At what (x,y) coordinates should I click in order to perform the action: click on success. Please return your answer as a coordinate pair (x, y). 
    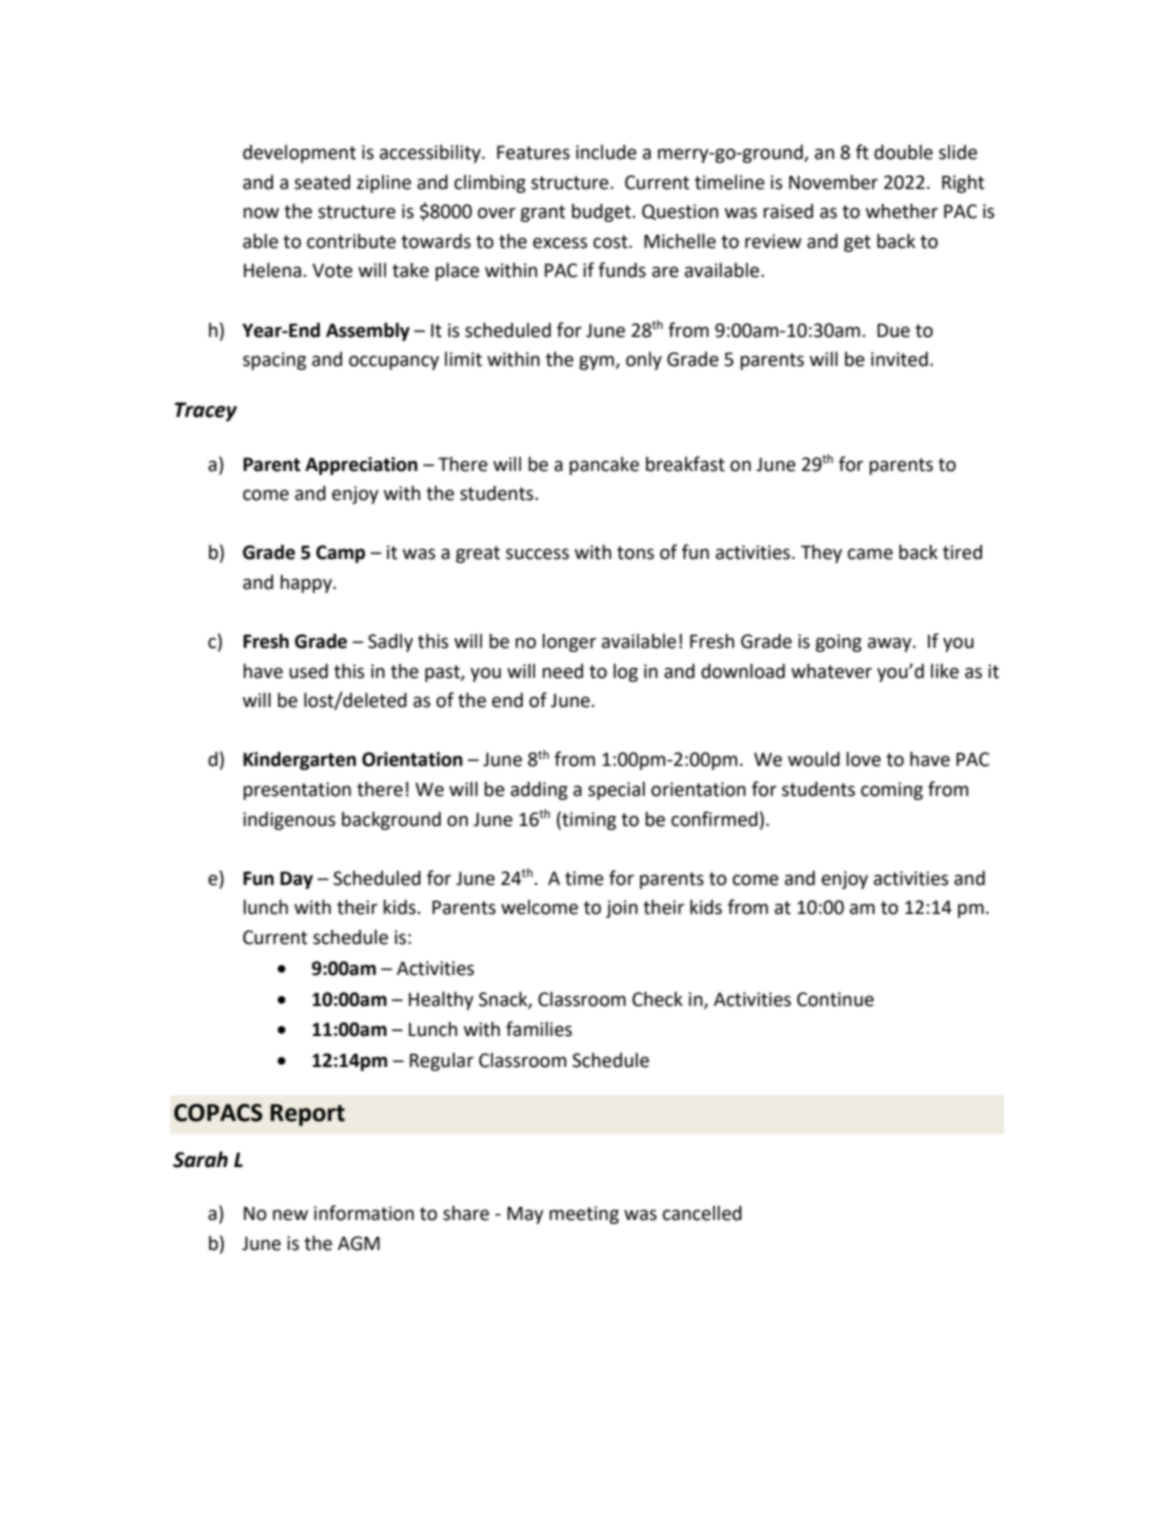
    Looking at the image, I should click on (537, 554).
